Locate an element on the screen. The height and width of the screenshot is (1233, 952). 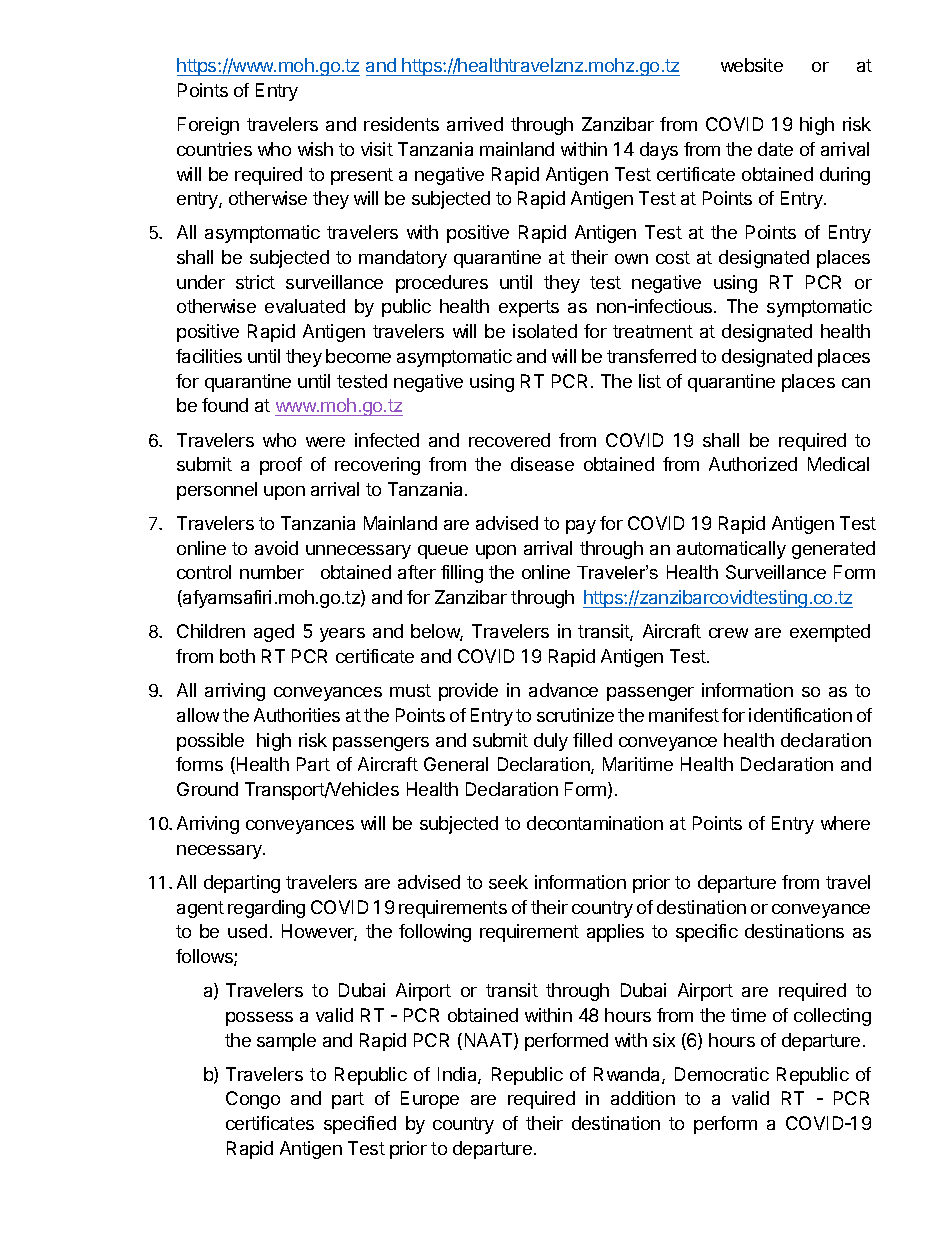
Congo is located at coordinates (253, 1100).
